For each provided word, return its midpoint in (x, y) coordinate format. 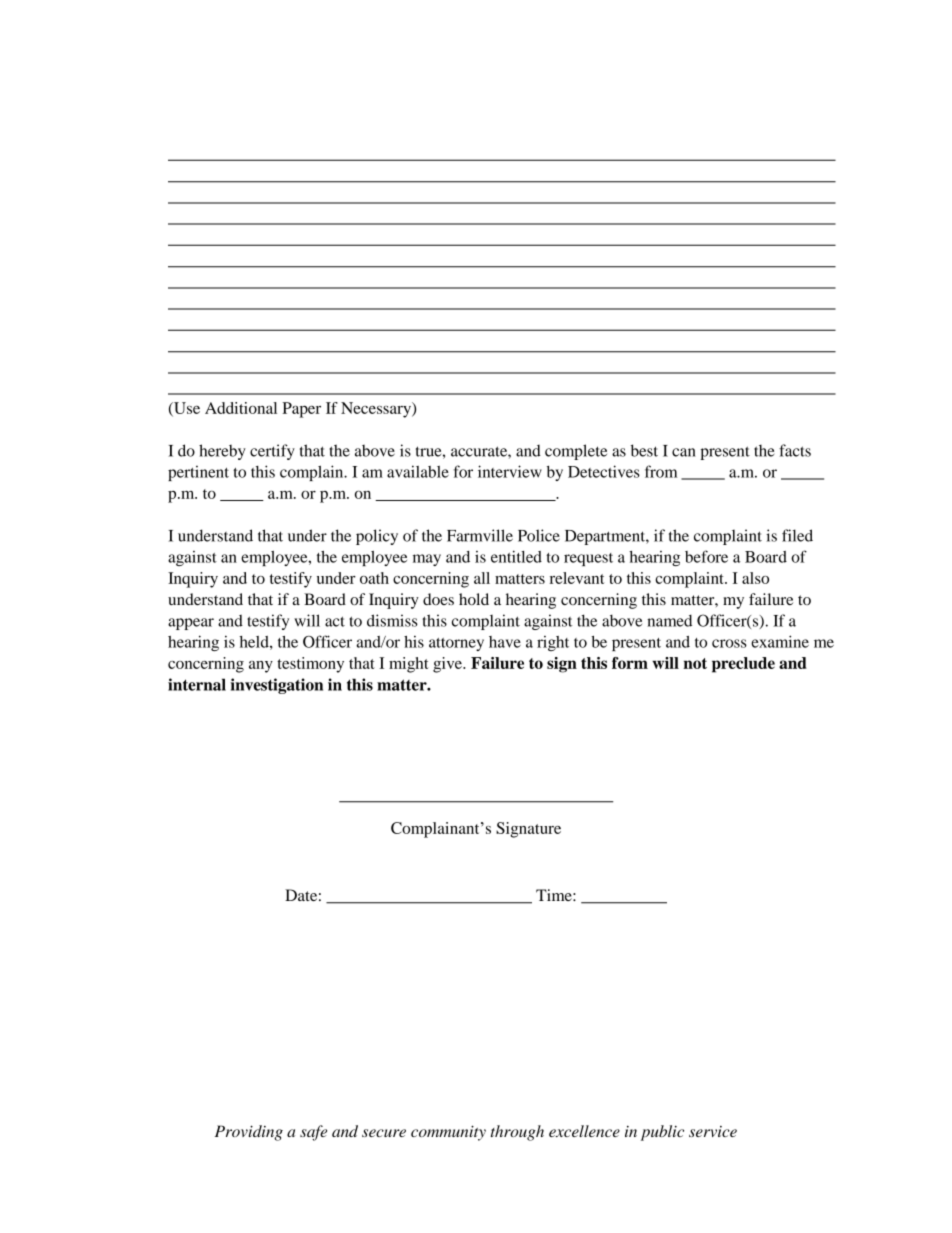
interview (510, 471)
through (517, 1133)
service (713, 1131)
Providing (249, 1133)
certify (272, 452)
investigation (276, 686)
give (448, 665)
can (684, 452)
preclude (743, 665)
